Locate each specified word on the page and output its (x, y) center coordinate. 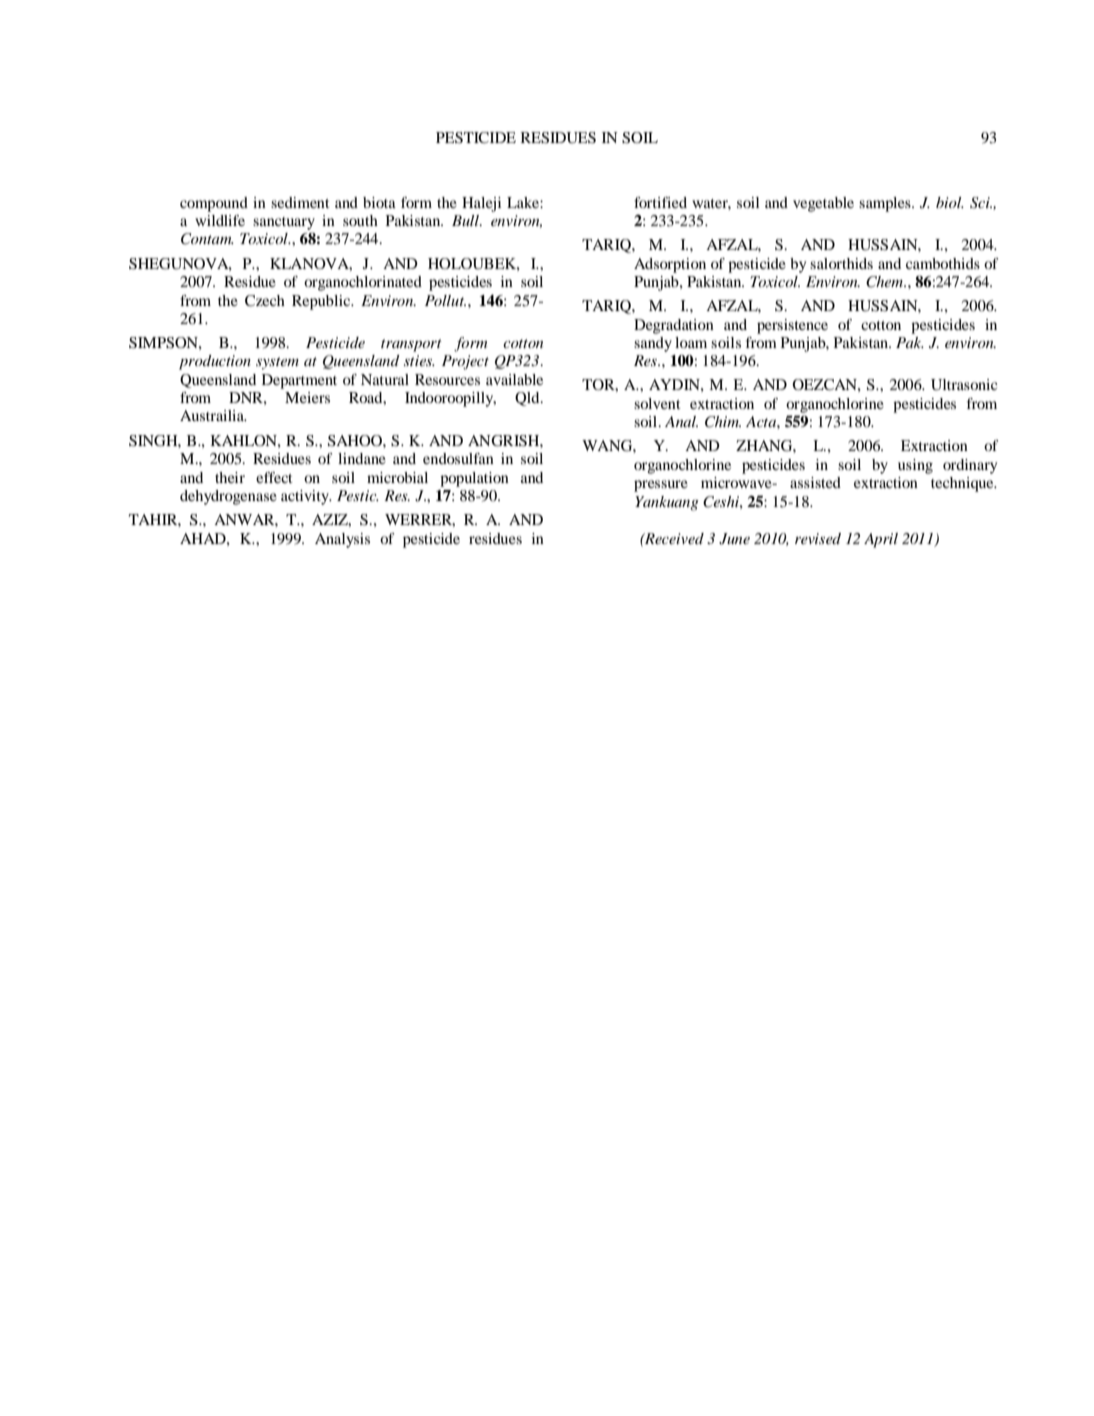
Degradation (674, 326)
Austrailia (213, 415)
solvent (657, 403)
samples (886, 204)
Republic (322, 302)
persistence (792, 326)
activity (306, 497)
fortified (660, 202)
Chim (723, 422)
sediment (300, 202)
